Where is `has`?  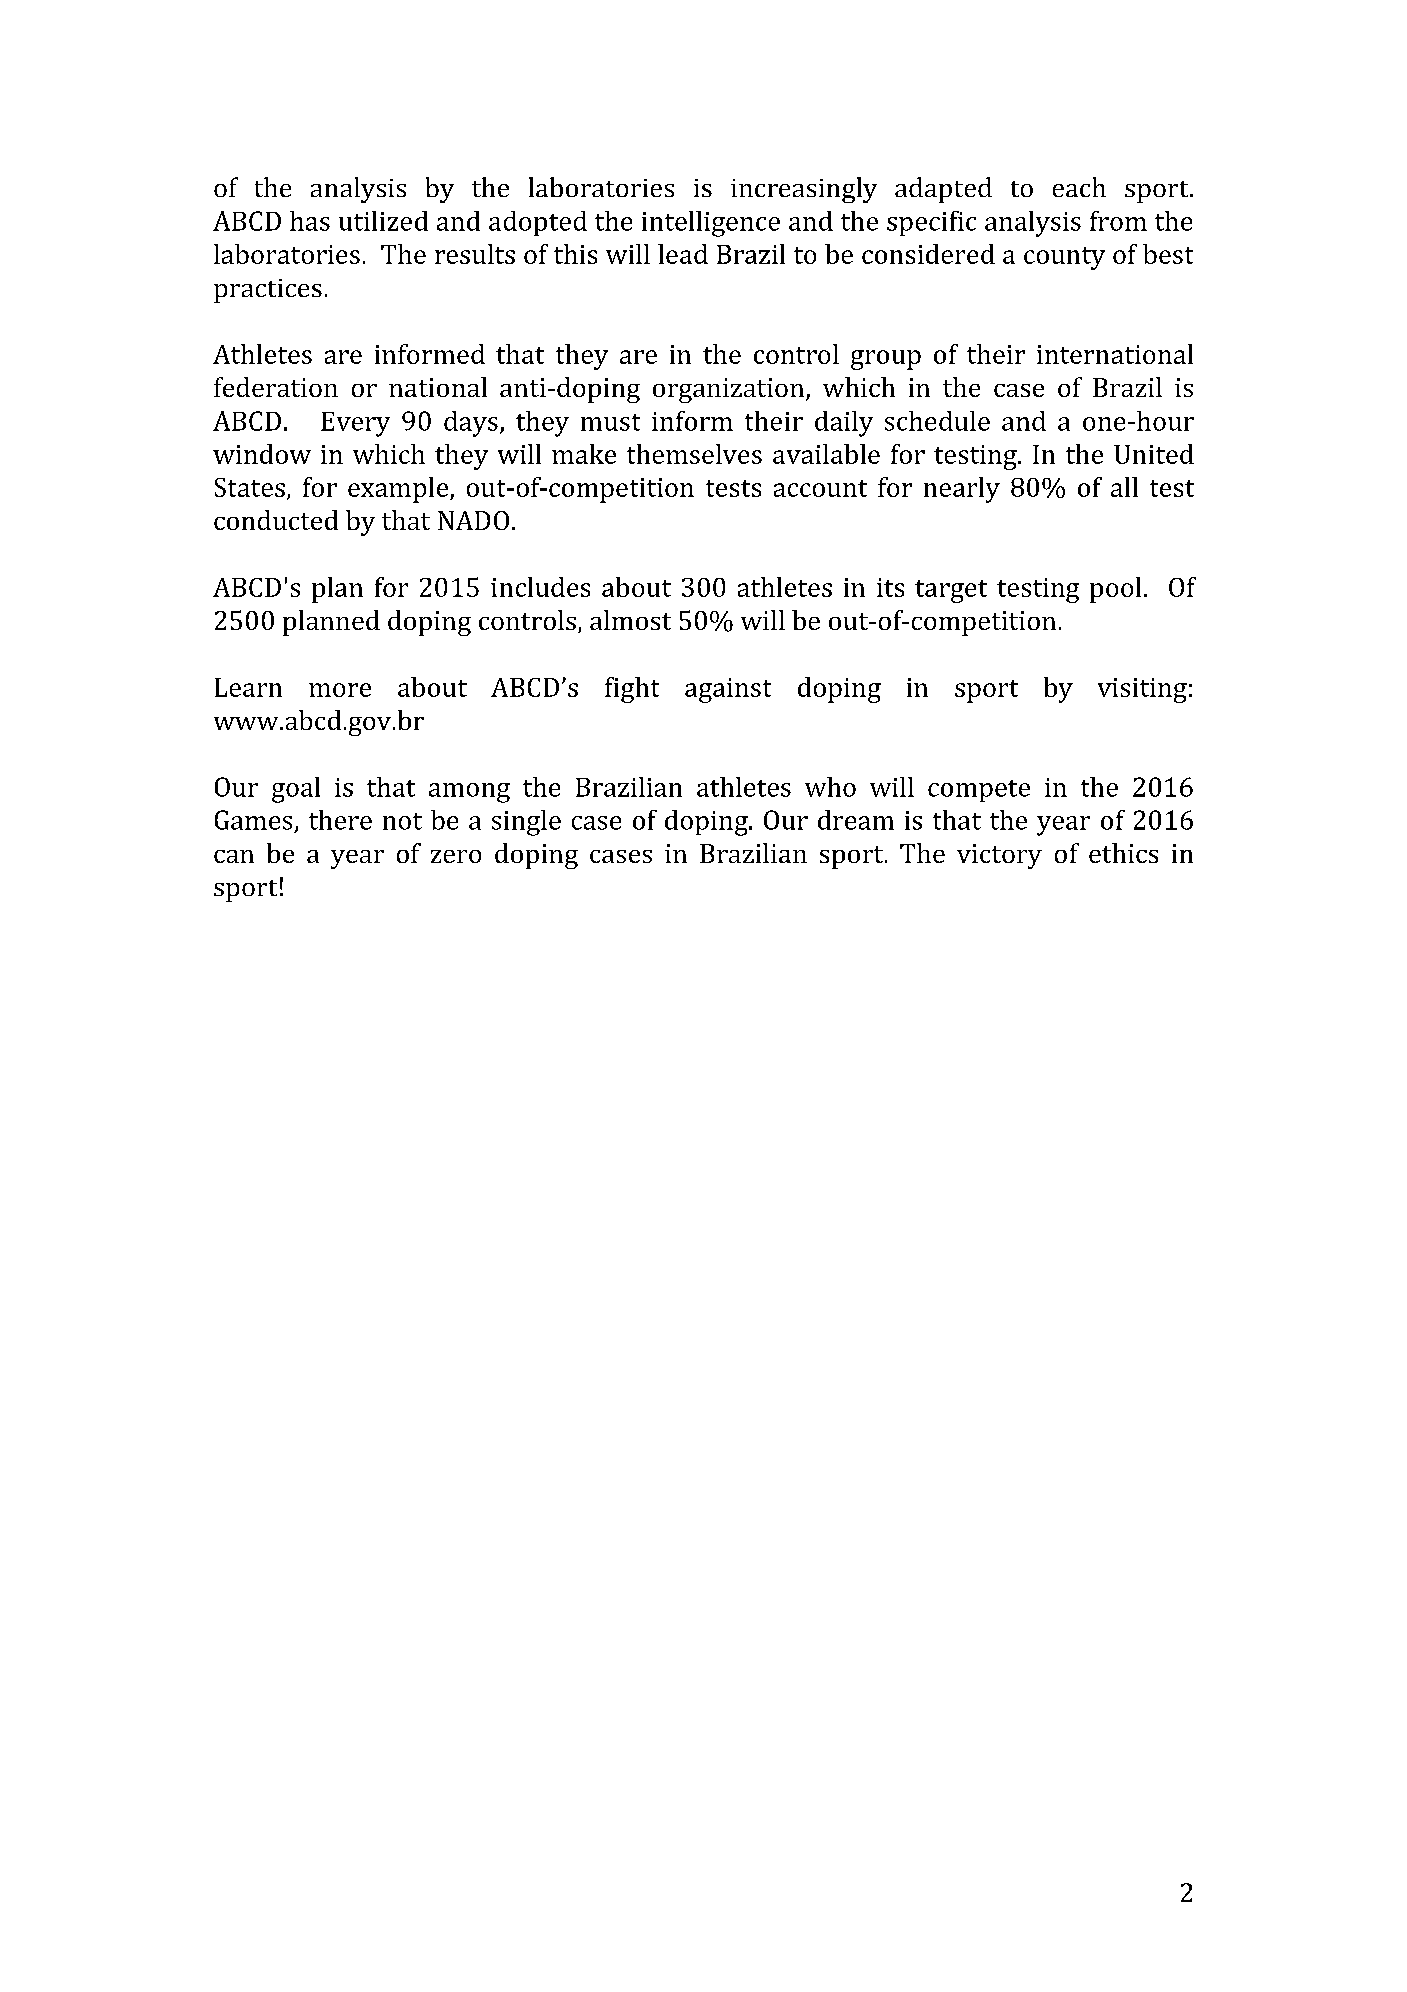
has is located at coordinates (310, 221).
